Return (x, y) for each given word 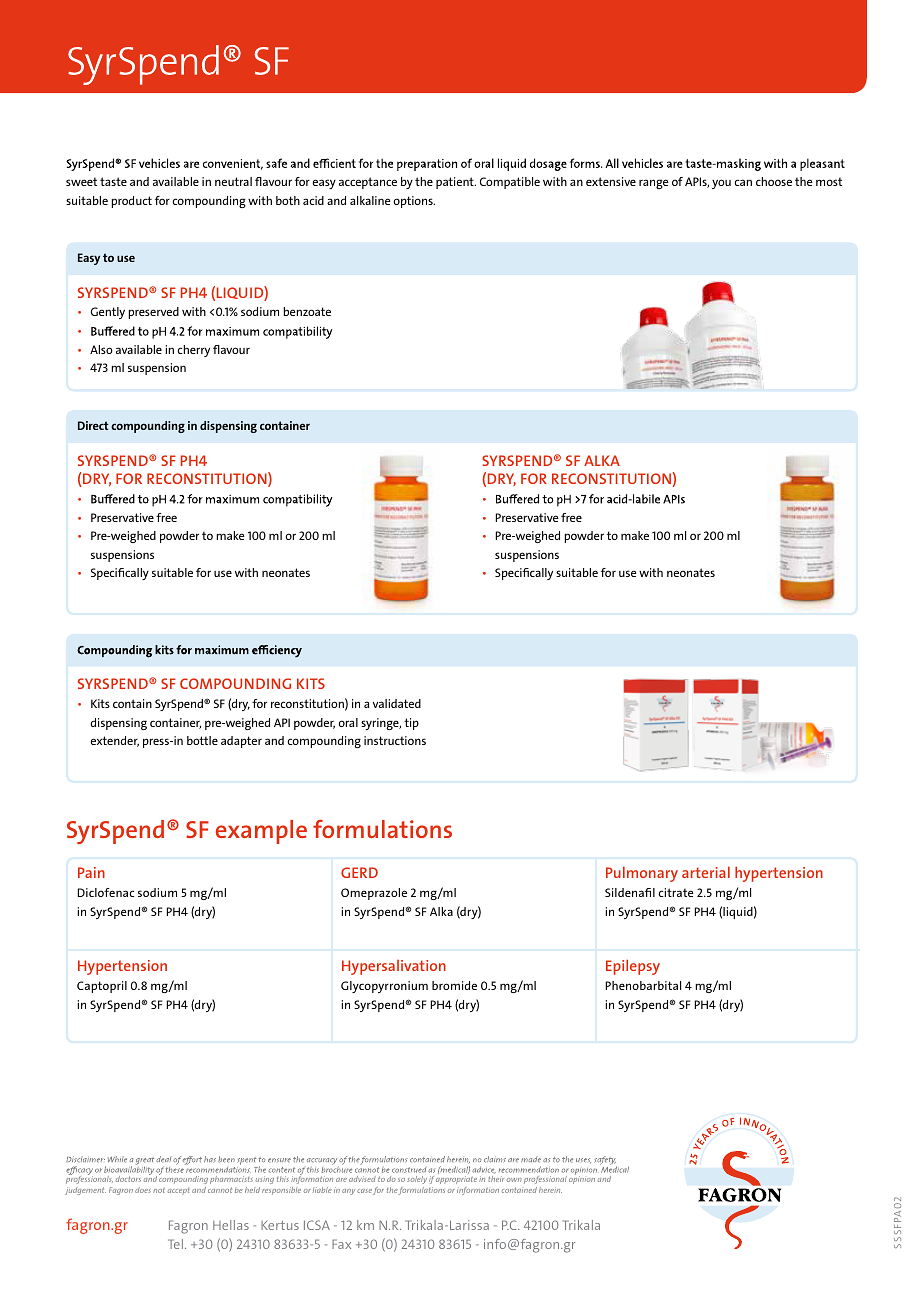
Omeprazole (374, 894)
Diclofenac (105, 892)
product (131, 202)
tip (411, 724)
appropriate (456, 1182)
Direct (93, 425)
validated (397, 703)
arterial (706, 872)
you (721, 184)
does (143, 1190)
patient (456, 183)
